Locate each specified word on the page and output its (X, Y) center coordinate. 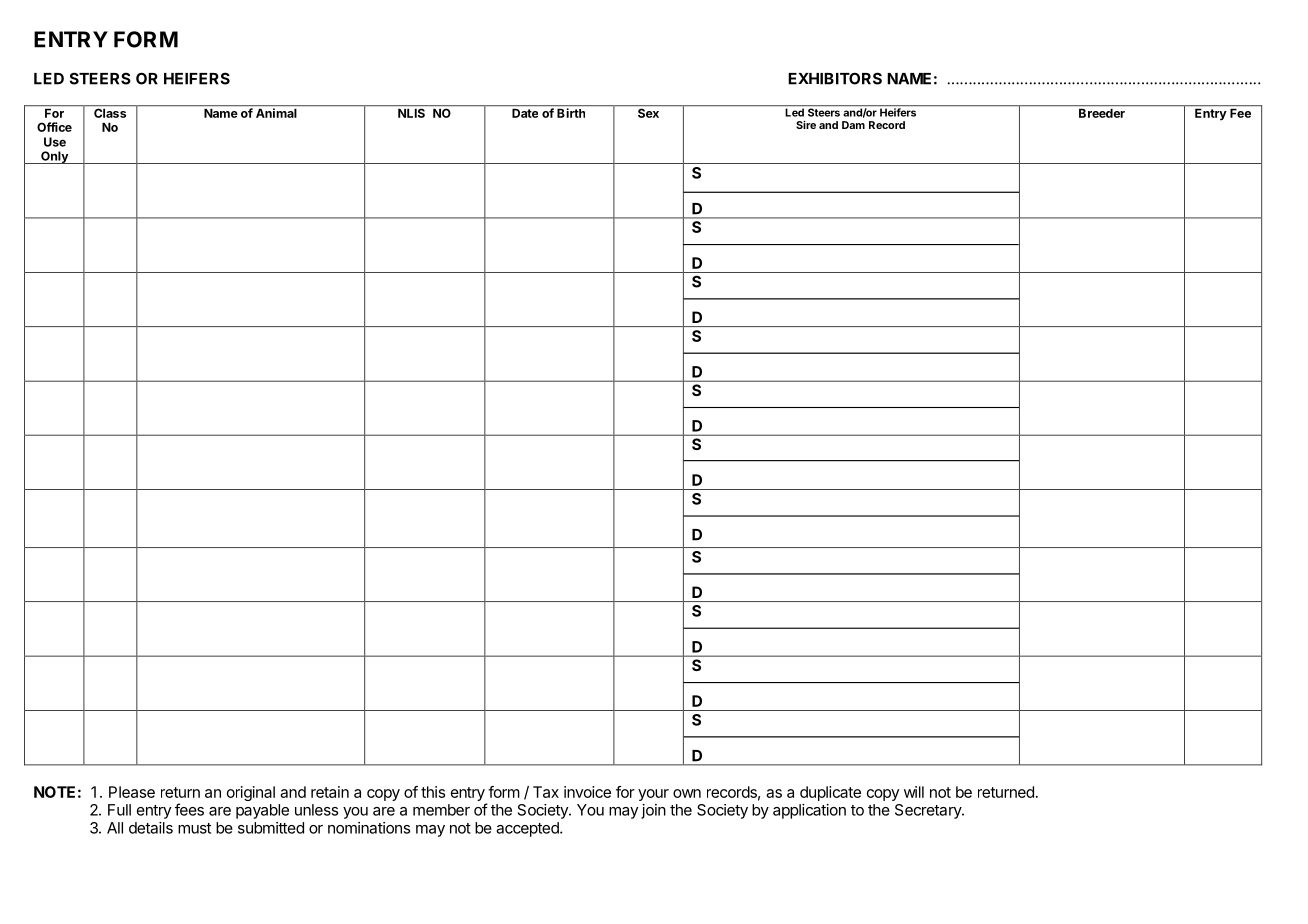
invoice (587, 792)
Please (132, 792)
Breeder (1102, 113)
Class (110, 113)
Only (54, 157)
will (914, 792)
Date (525, 113)
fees (189, 809)
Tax (546, 792)
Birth (571, 113)
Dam (853, 125)
